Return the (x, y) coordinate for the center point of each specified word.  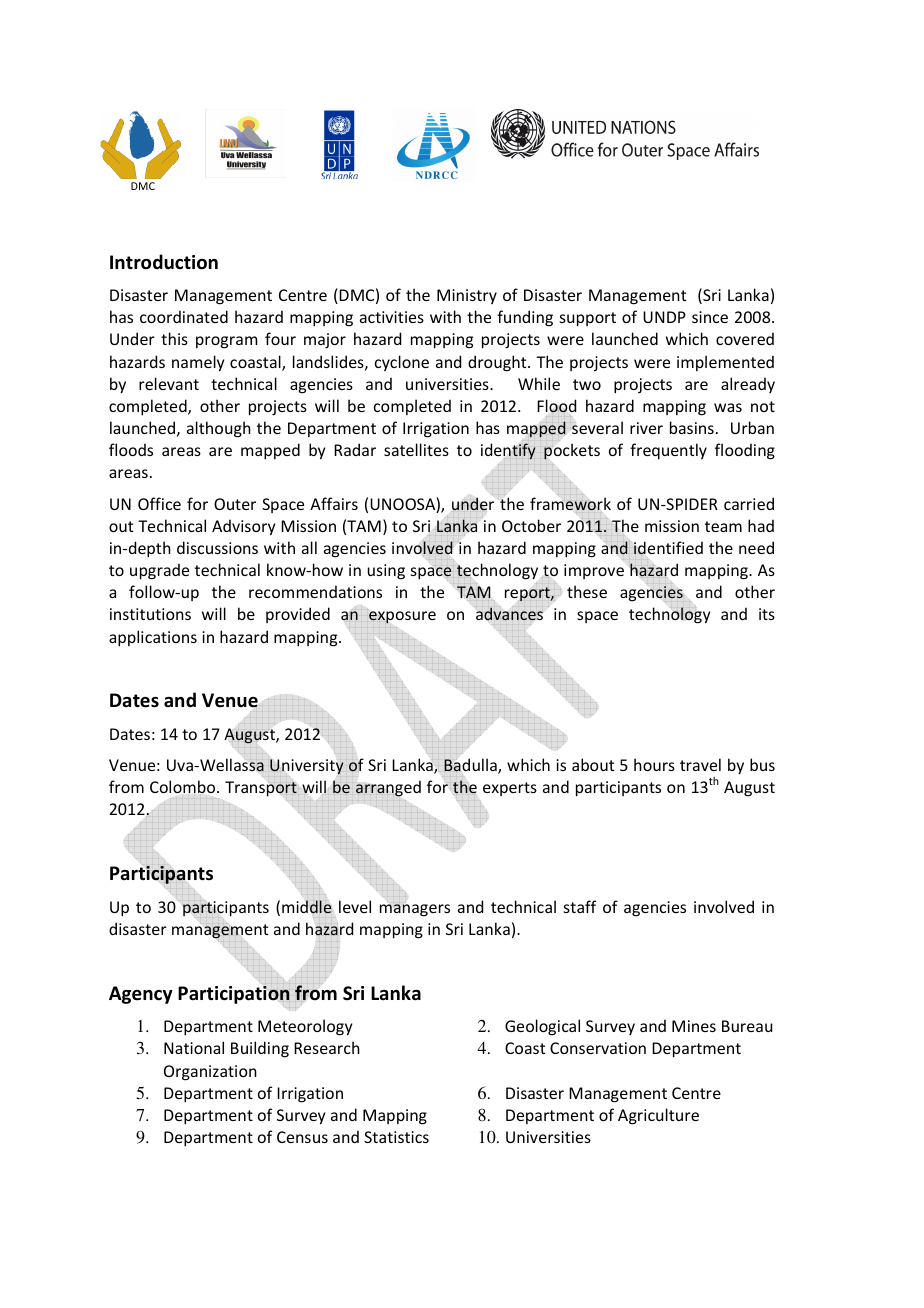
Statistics (396, 1137)
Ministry (467, 296)
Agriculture (658, 1116)
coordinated (184, 316)
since (710, 317)
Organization (210, 1073)
